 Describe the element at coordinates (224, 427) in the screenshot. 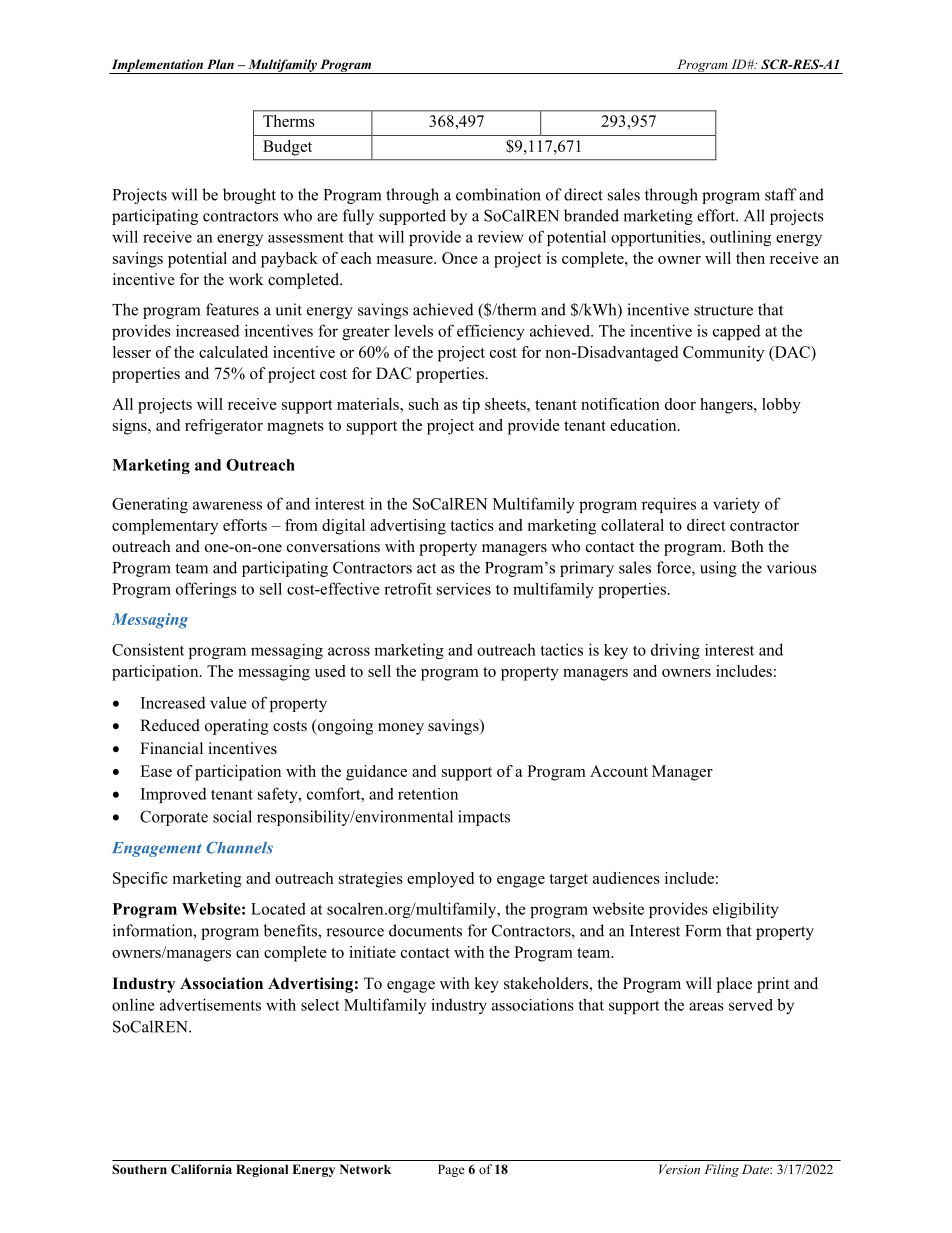

I see `refrigerator` at that location.
